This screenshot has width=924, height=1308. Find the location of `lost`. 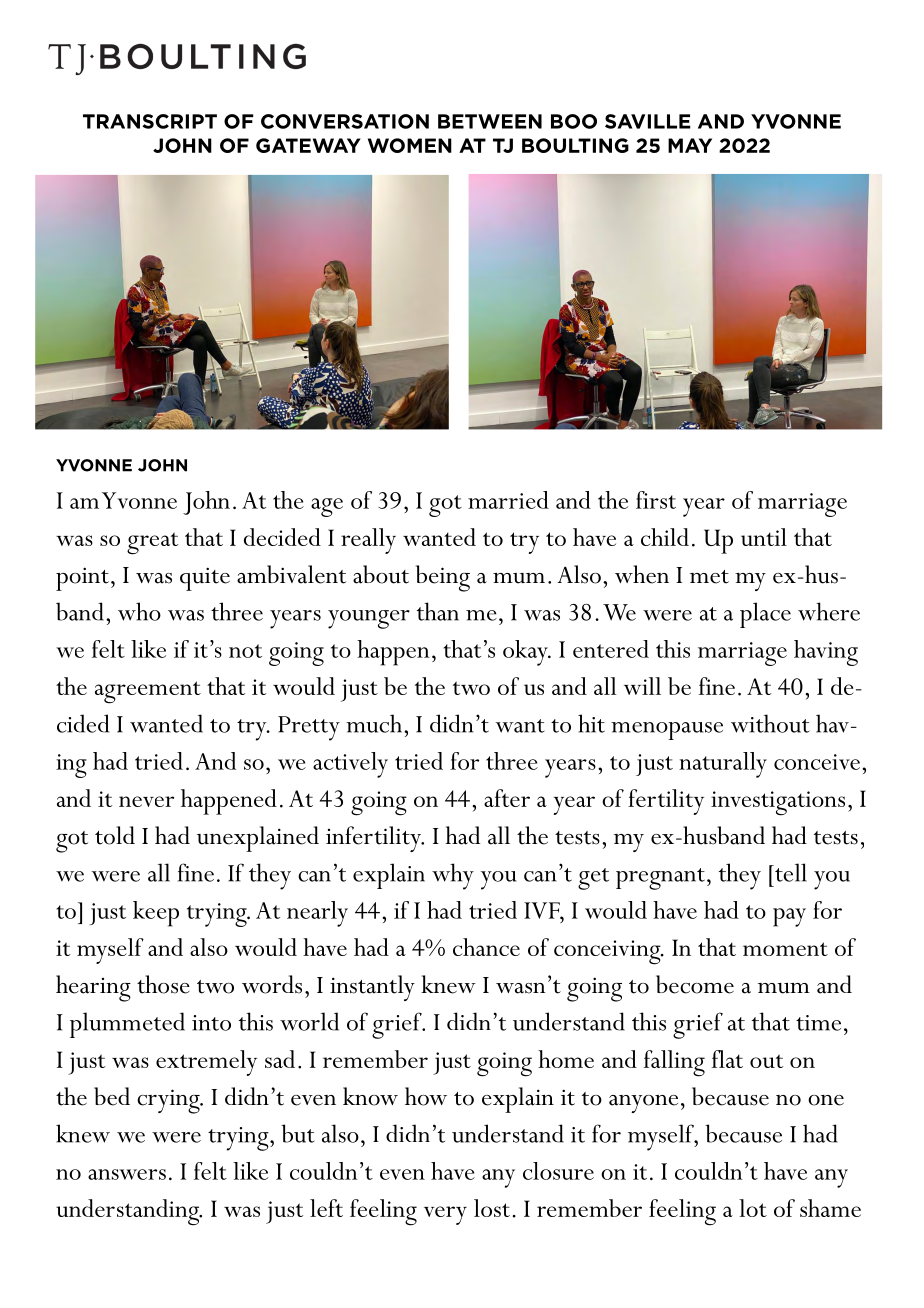

lost is located at coordinates (492, 1208).
